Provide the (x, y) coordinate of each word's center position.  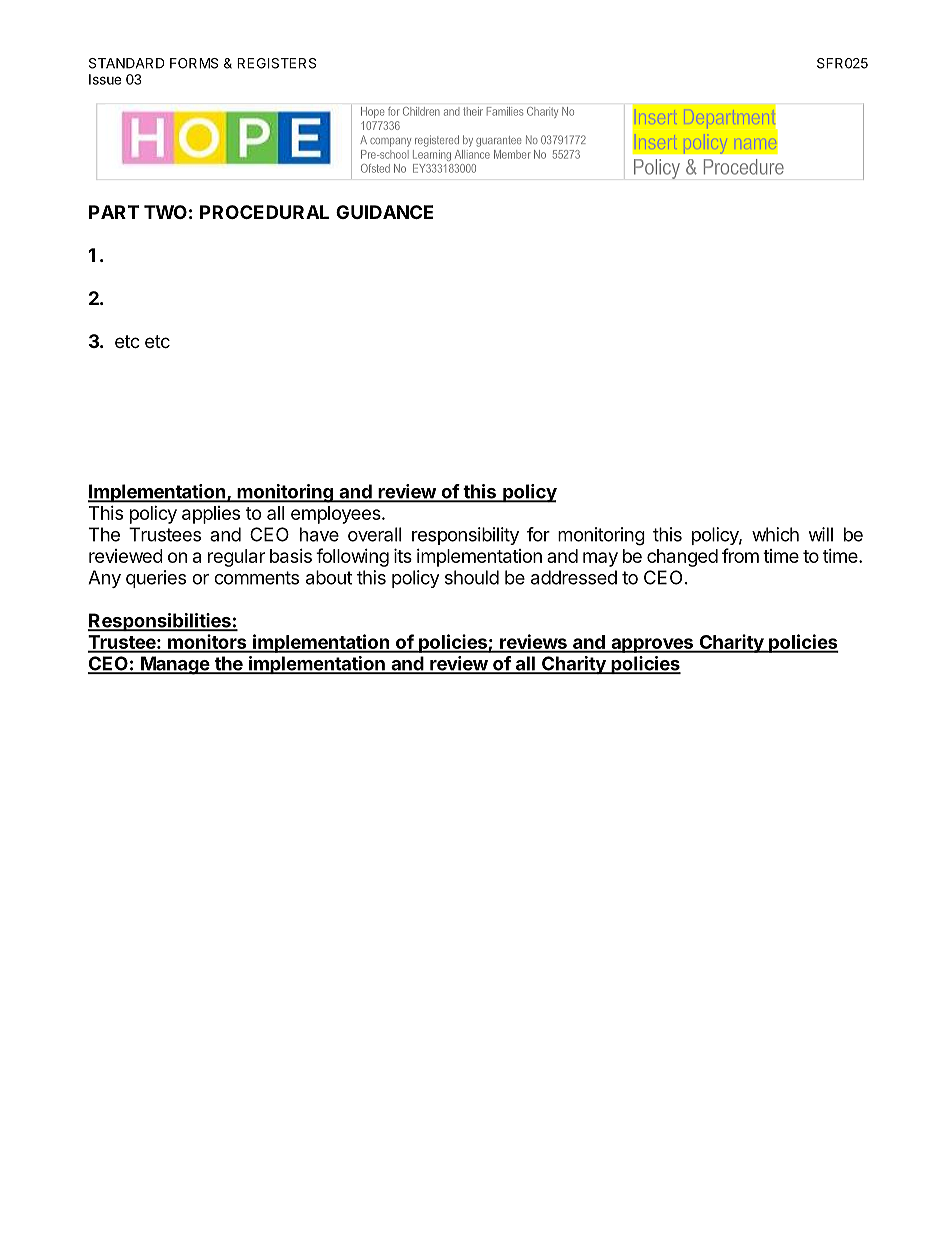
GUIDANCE (384, 212)
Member (512, 154)
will (820, 534)
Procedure (744, 167)
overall (374, 534)
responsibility (465, 536)
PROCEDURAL (264, 212)
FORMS (194, 63)
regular (236, 558)
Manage (175, 665)
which (775, 534)
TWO (165, 212)
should (472, 577)
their (473, 111)
